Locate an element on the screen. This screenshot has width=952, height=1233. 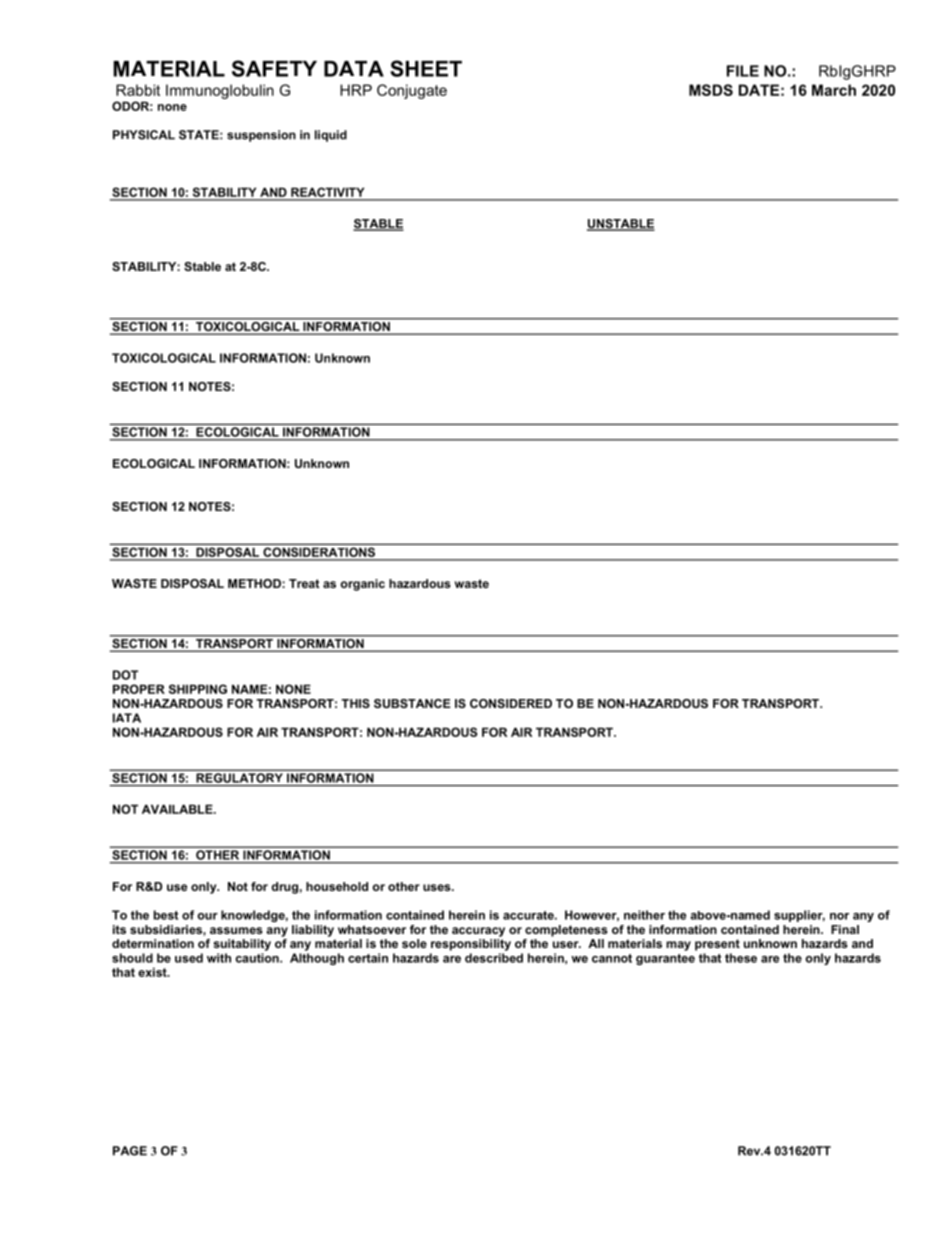
organic is located at coordinates (362, 585).
